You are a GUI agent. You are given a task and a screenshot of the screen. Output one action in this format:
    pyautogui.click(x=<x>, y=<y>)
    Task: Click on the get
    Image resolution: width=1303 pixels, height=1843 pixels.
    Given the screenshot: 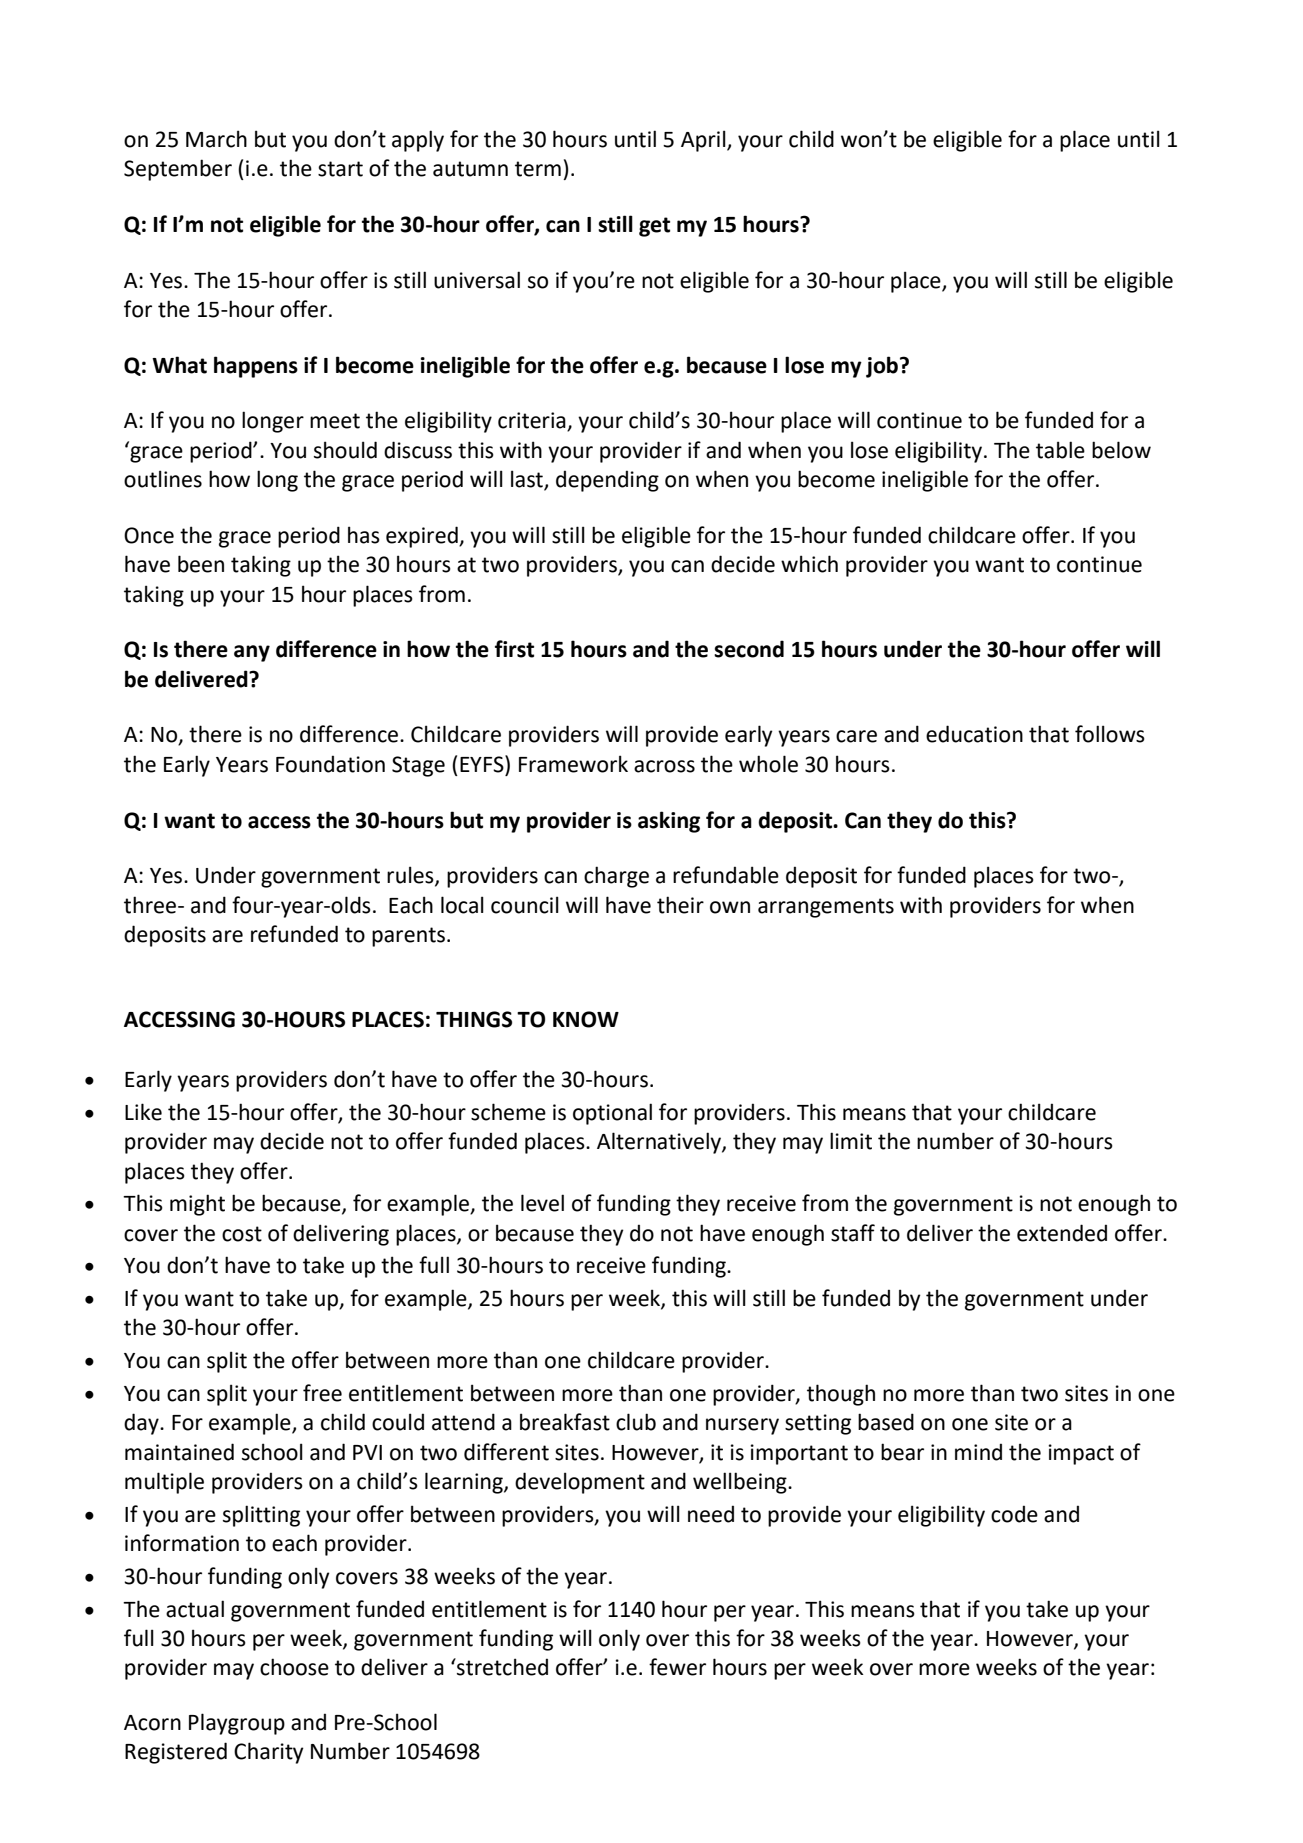 What is the action you would take?
    pyautogui.click(x=654, y=227)
